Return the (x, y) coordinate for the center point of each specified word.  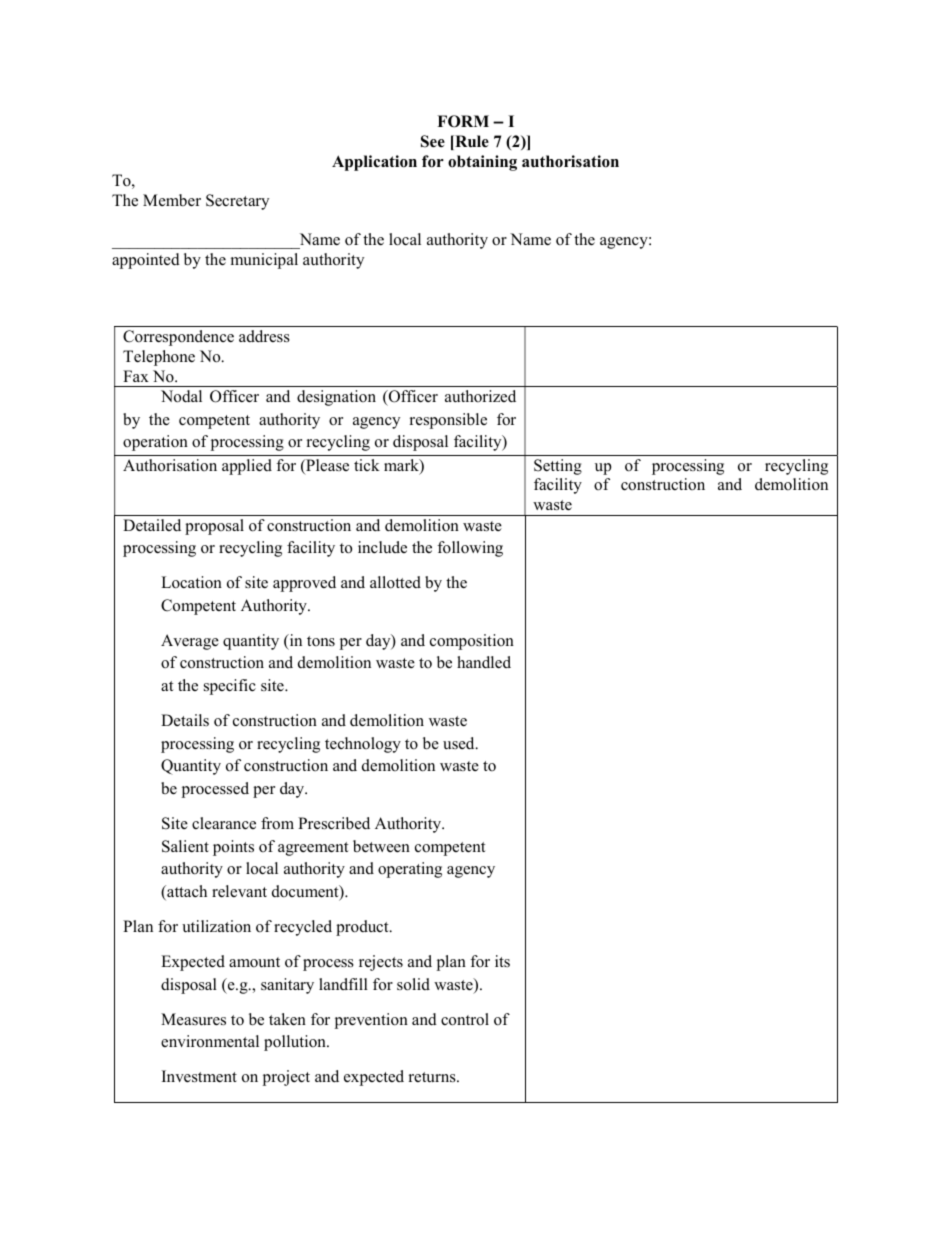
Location (191, 582)
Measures (193, 1019)
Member (172, 200)
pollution (296, 1043)
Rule (471, 142)
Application (374, 163)
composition (472, 642)
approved (304, 584)
